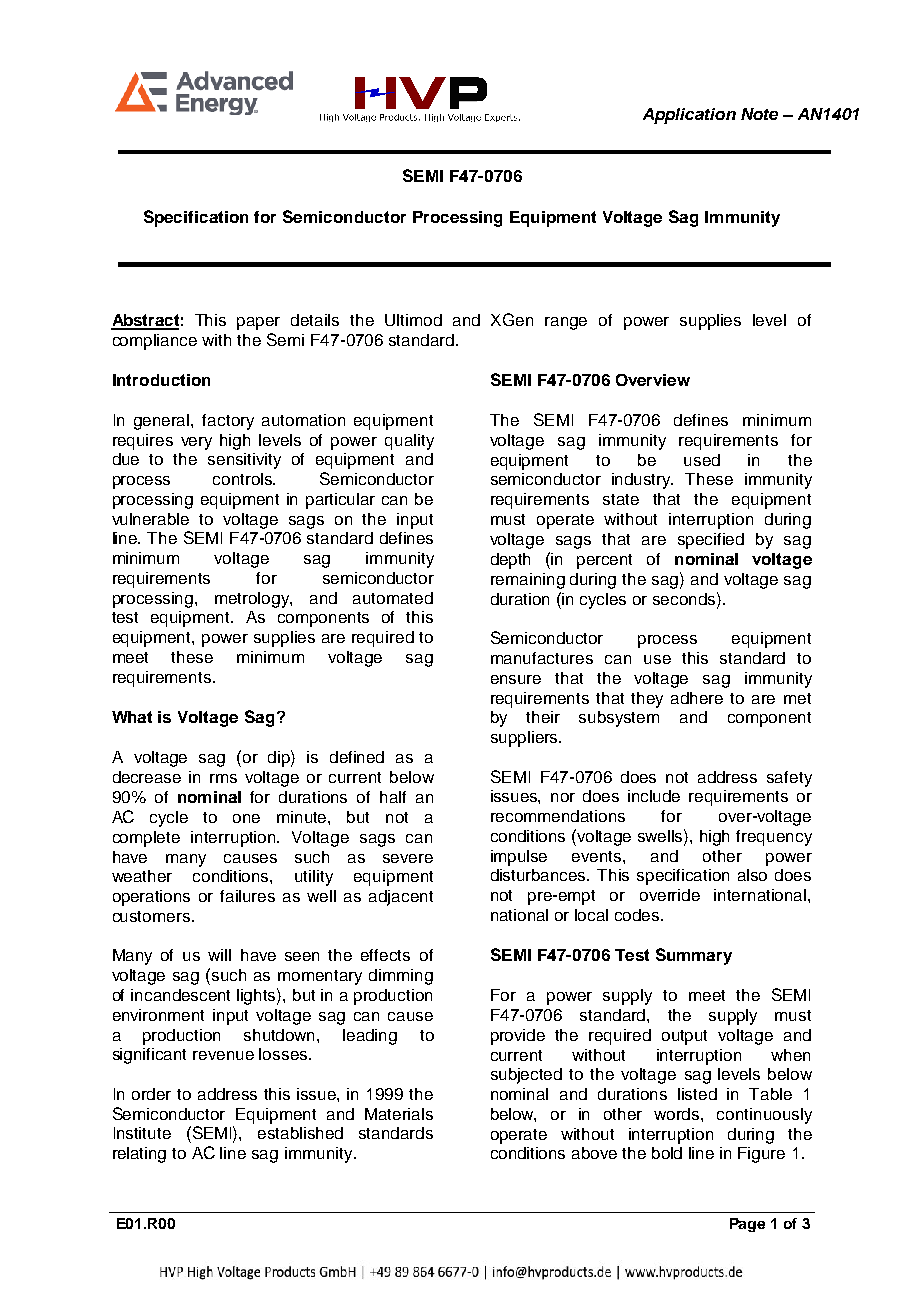  I want to click on relating, so click(139, 1155).
